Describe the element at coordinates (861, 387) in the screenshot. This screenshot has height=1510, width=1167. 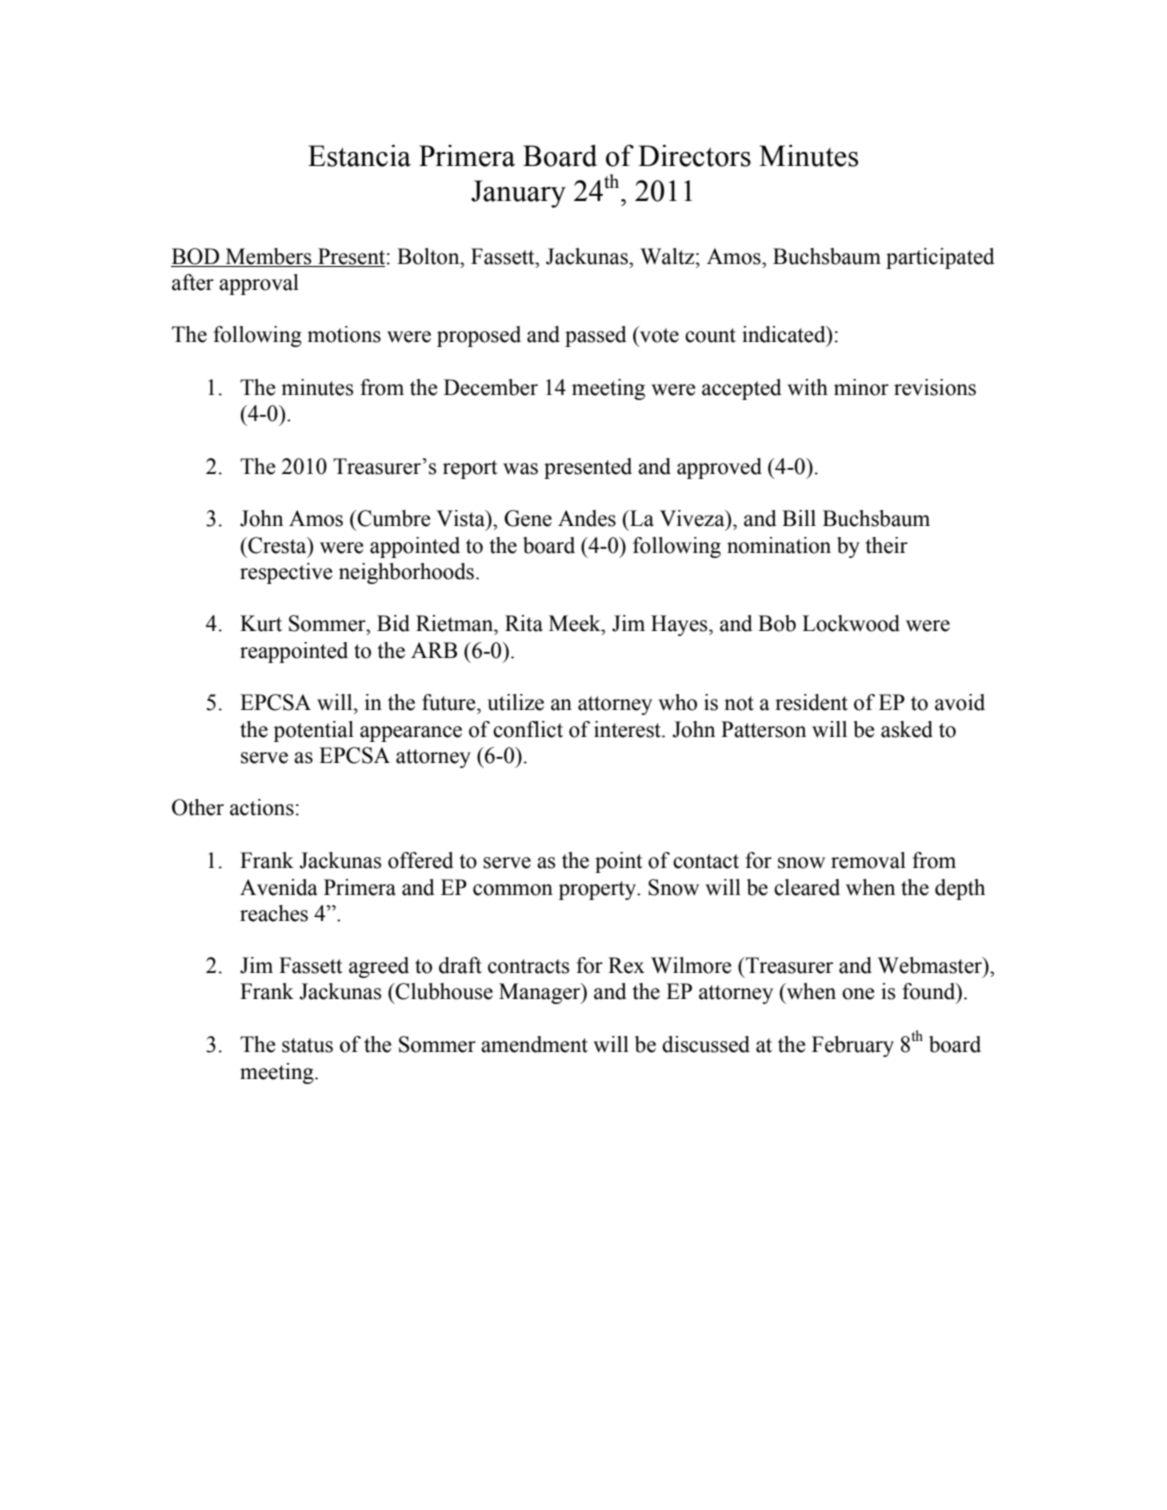
I see `minor` at that location.
